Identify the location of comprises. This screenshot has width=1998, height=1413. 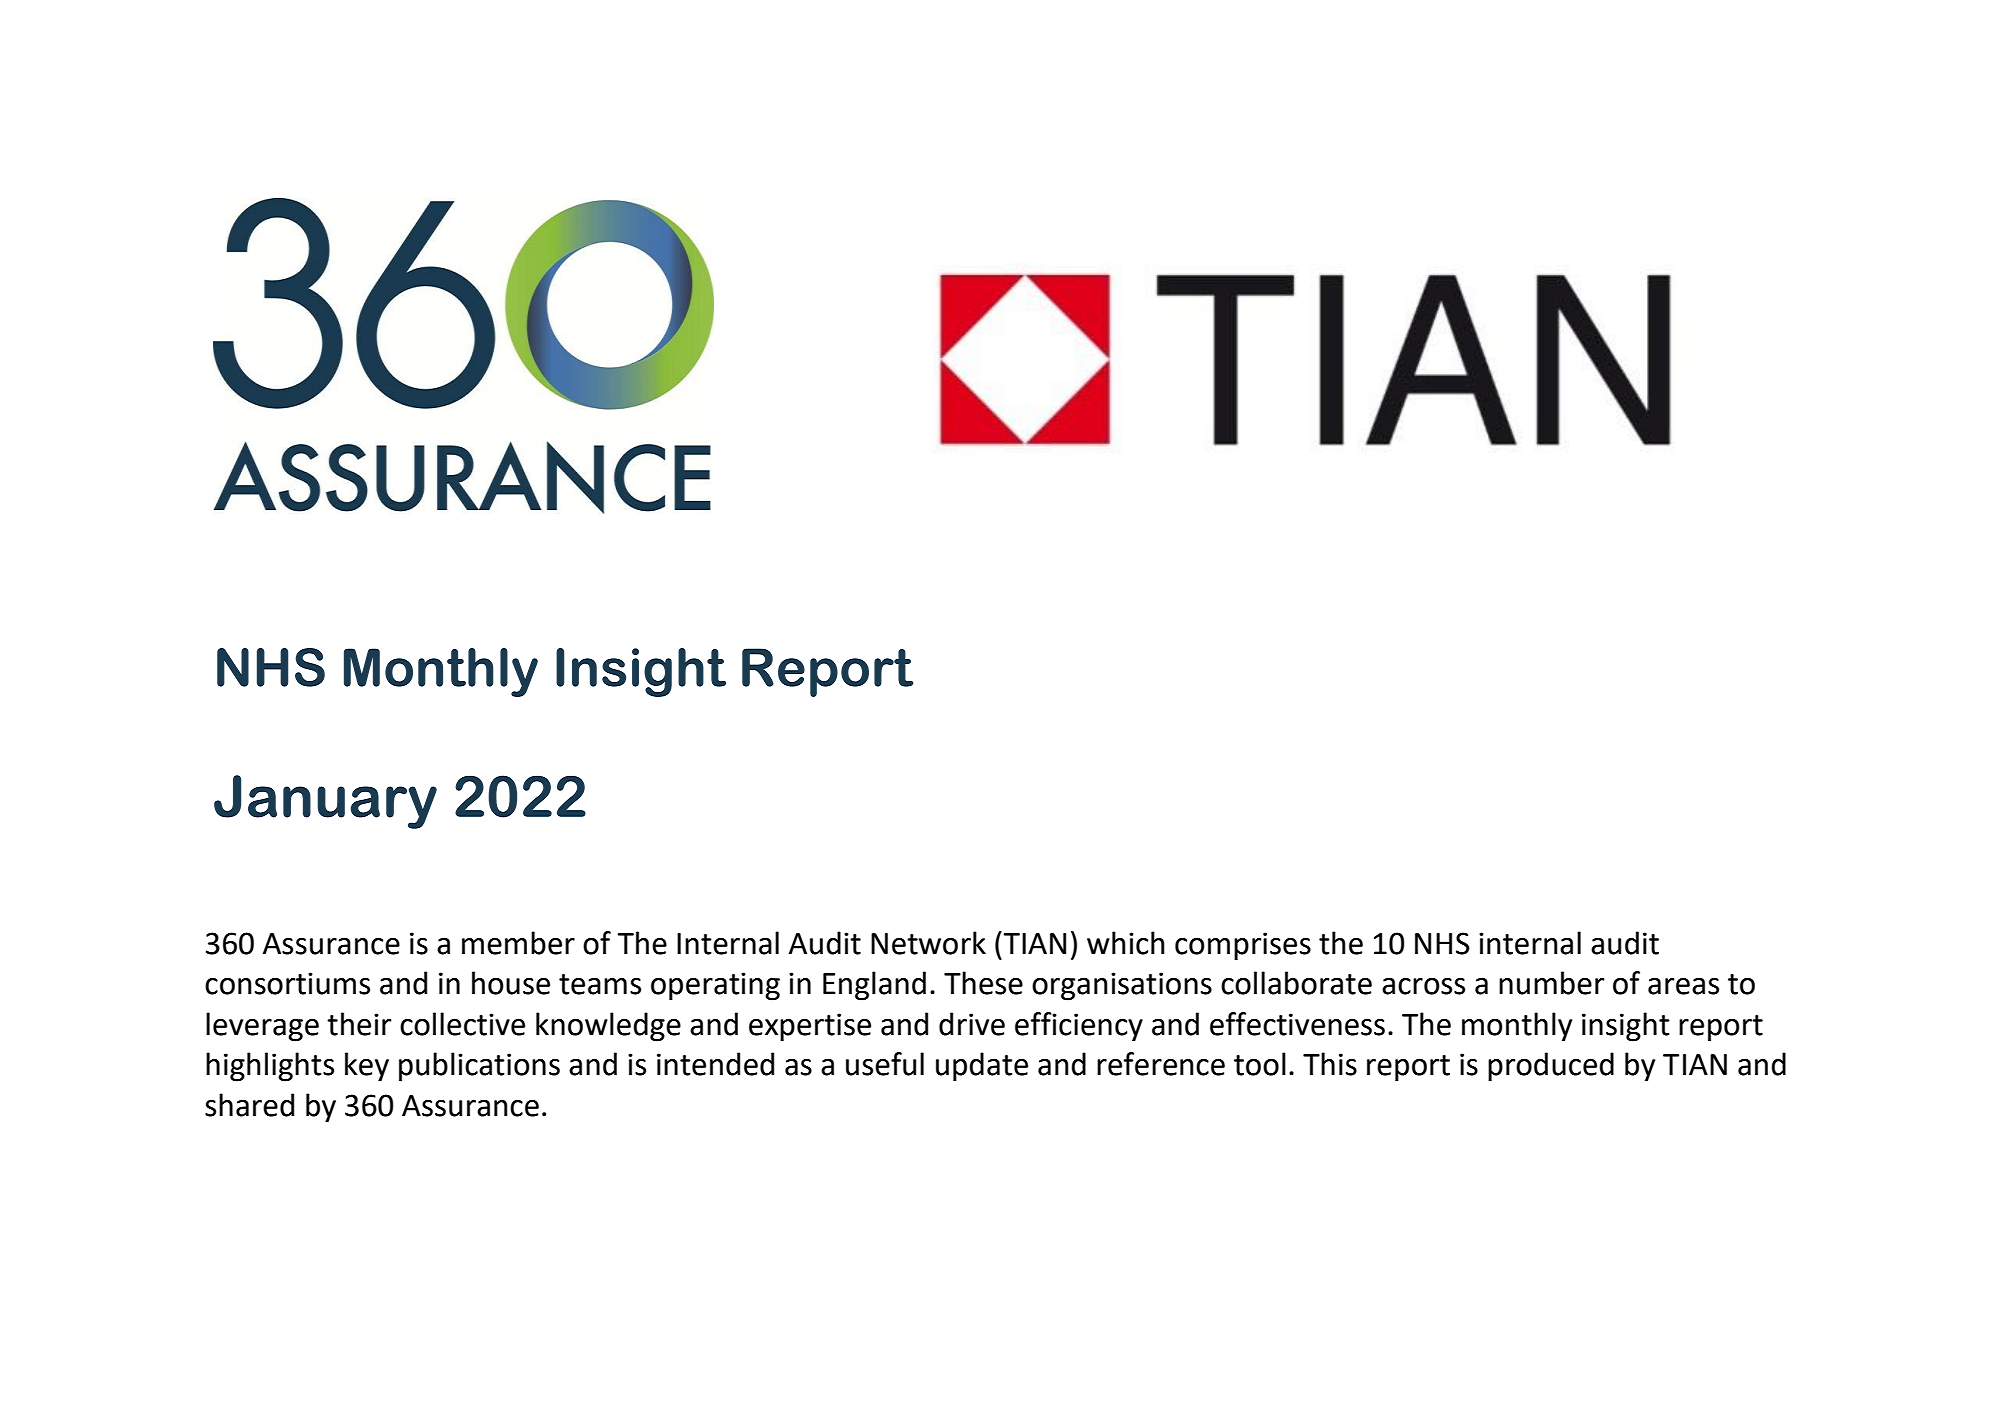
(1243, 946).
